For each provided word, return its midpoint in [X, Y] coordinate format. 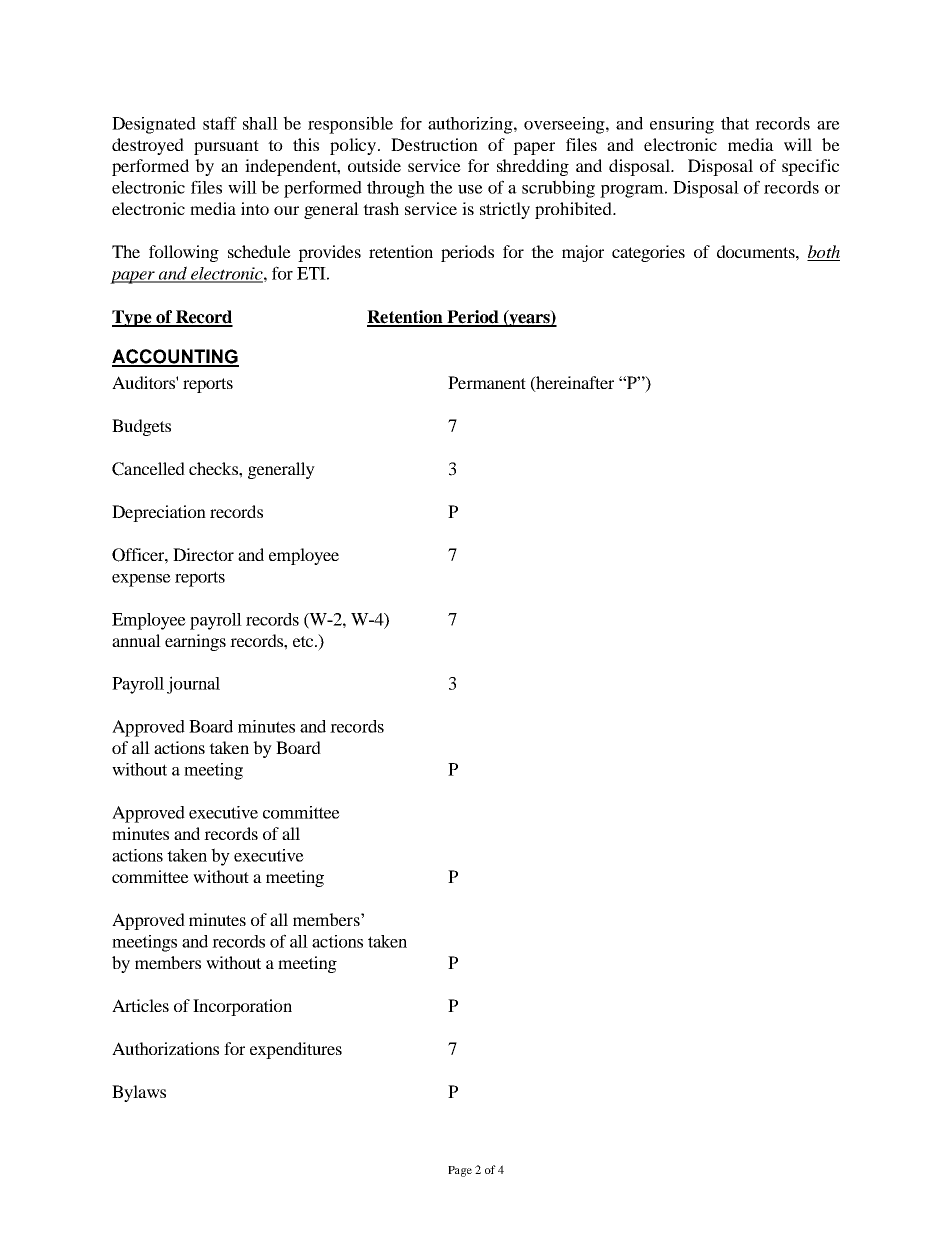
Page [460, 1171]
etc [304, 641]
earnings [195, 642]
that [735, 123]
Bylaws [139, 1093]
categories [648, 253]
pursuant [226, 147]
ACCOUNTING [175, 357]
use [470, 189]
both [823, 253]
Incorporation [242, 1007]
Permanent [487, 382]
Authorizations [165, 1048]
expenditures [296, 1050]
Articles [140, 1005]
